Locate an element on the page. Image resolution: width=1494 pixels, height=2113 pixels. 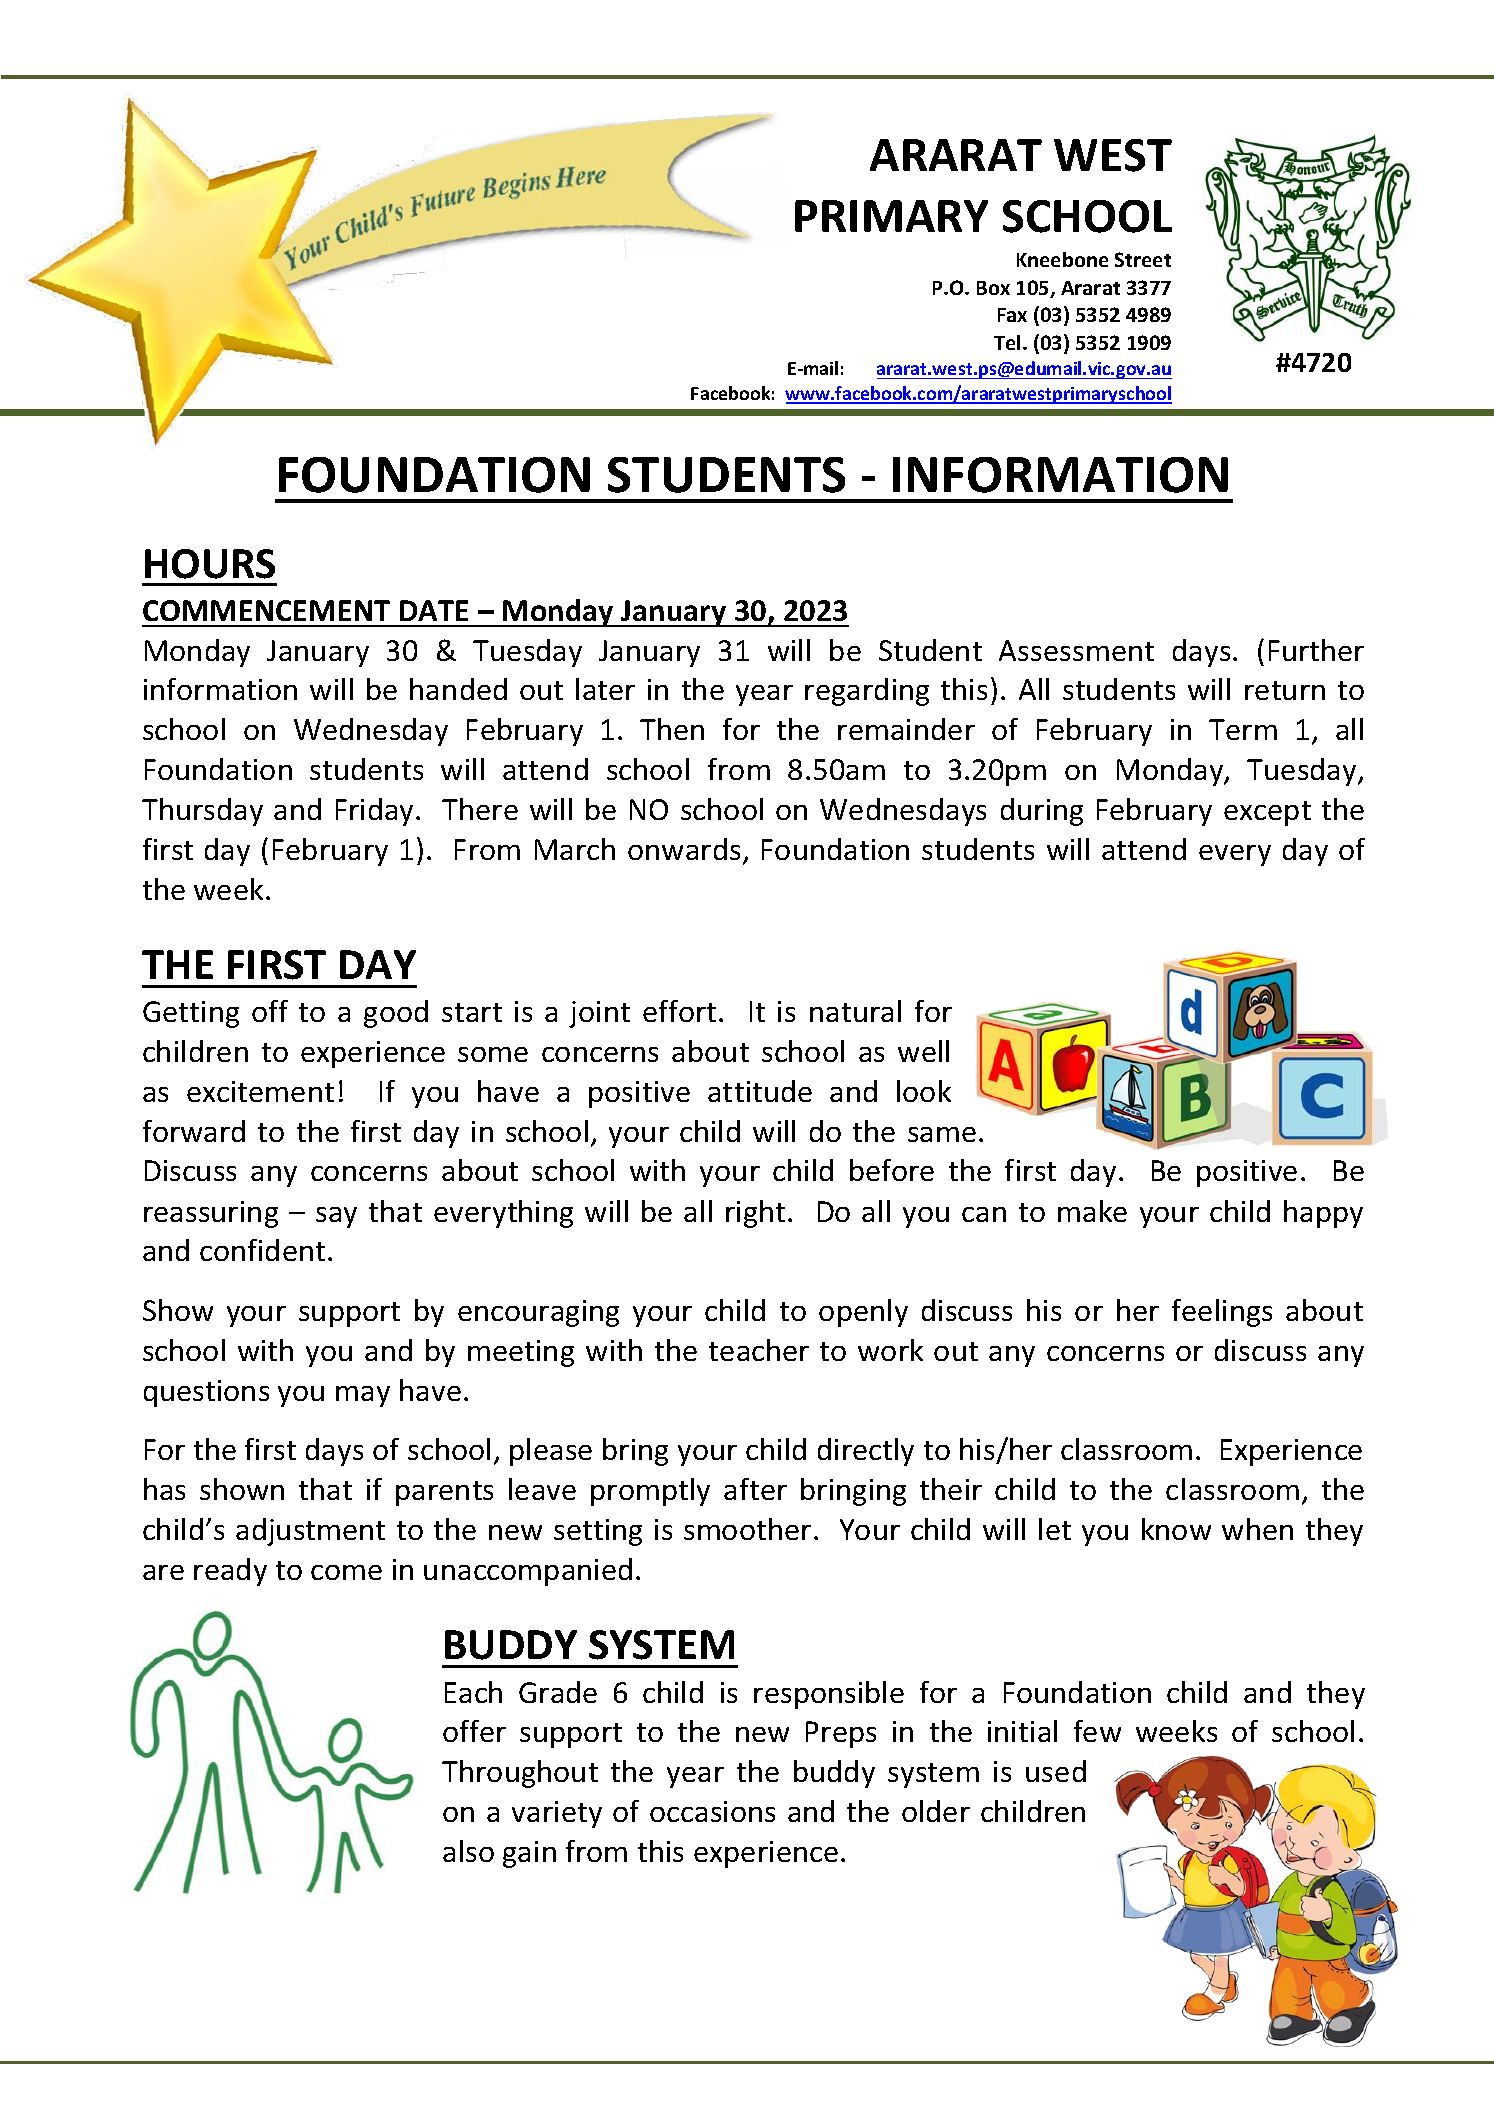
except is located at coordinates (1267, 813).
